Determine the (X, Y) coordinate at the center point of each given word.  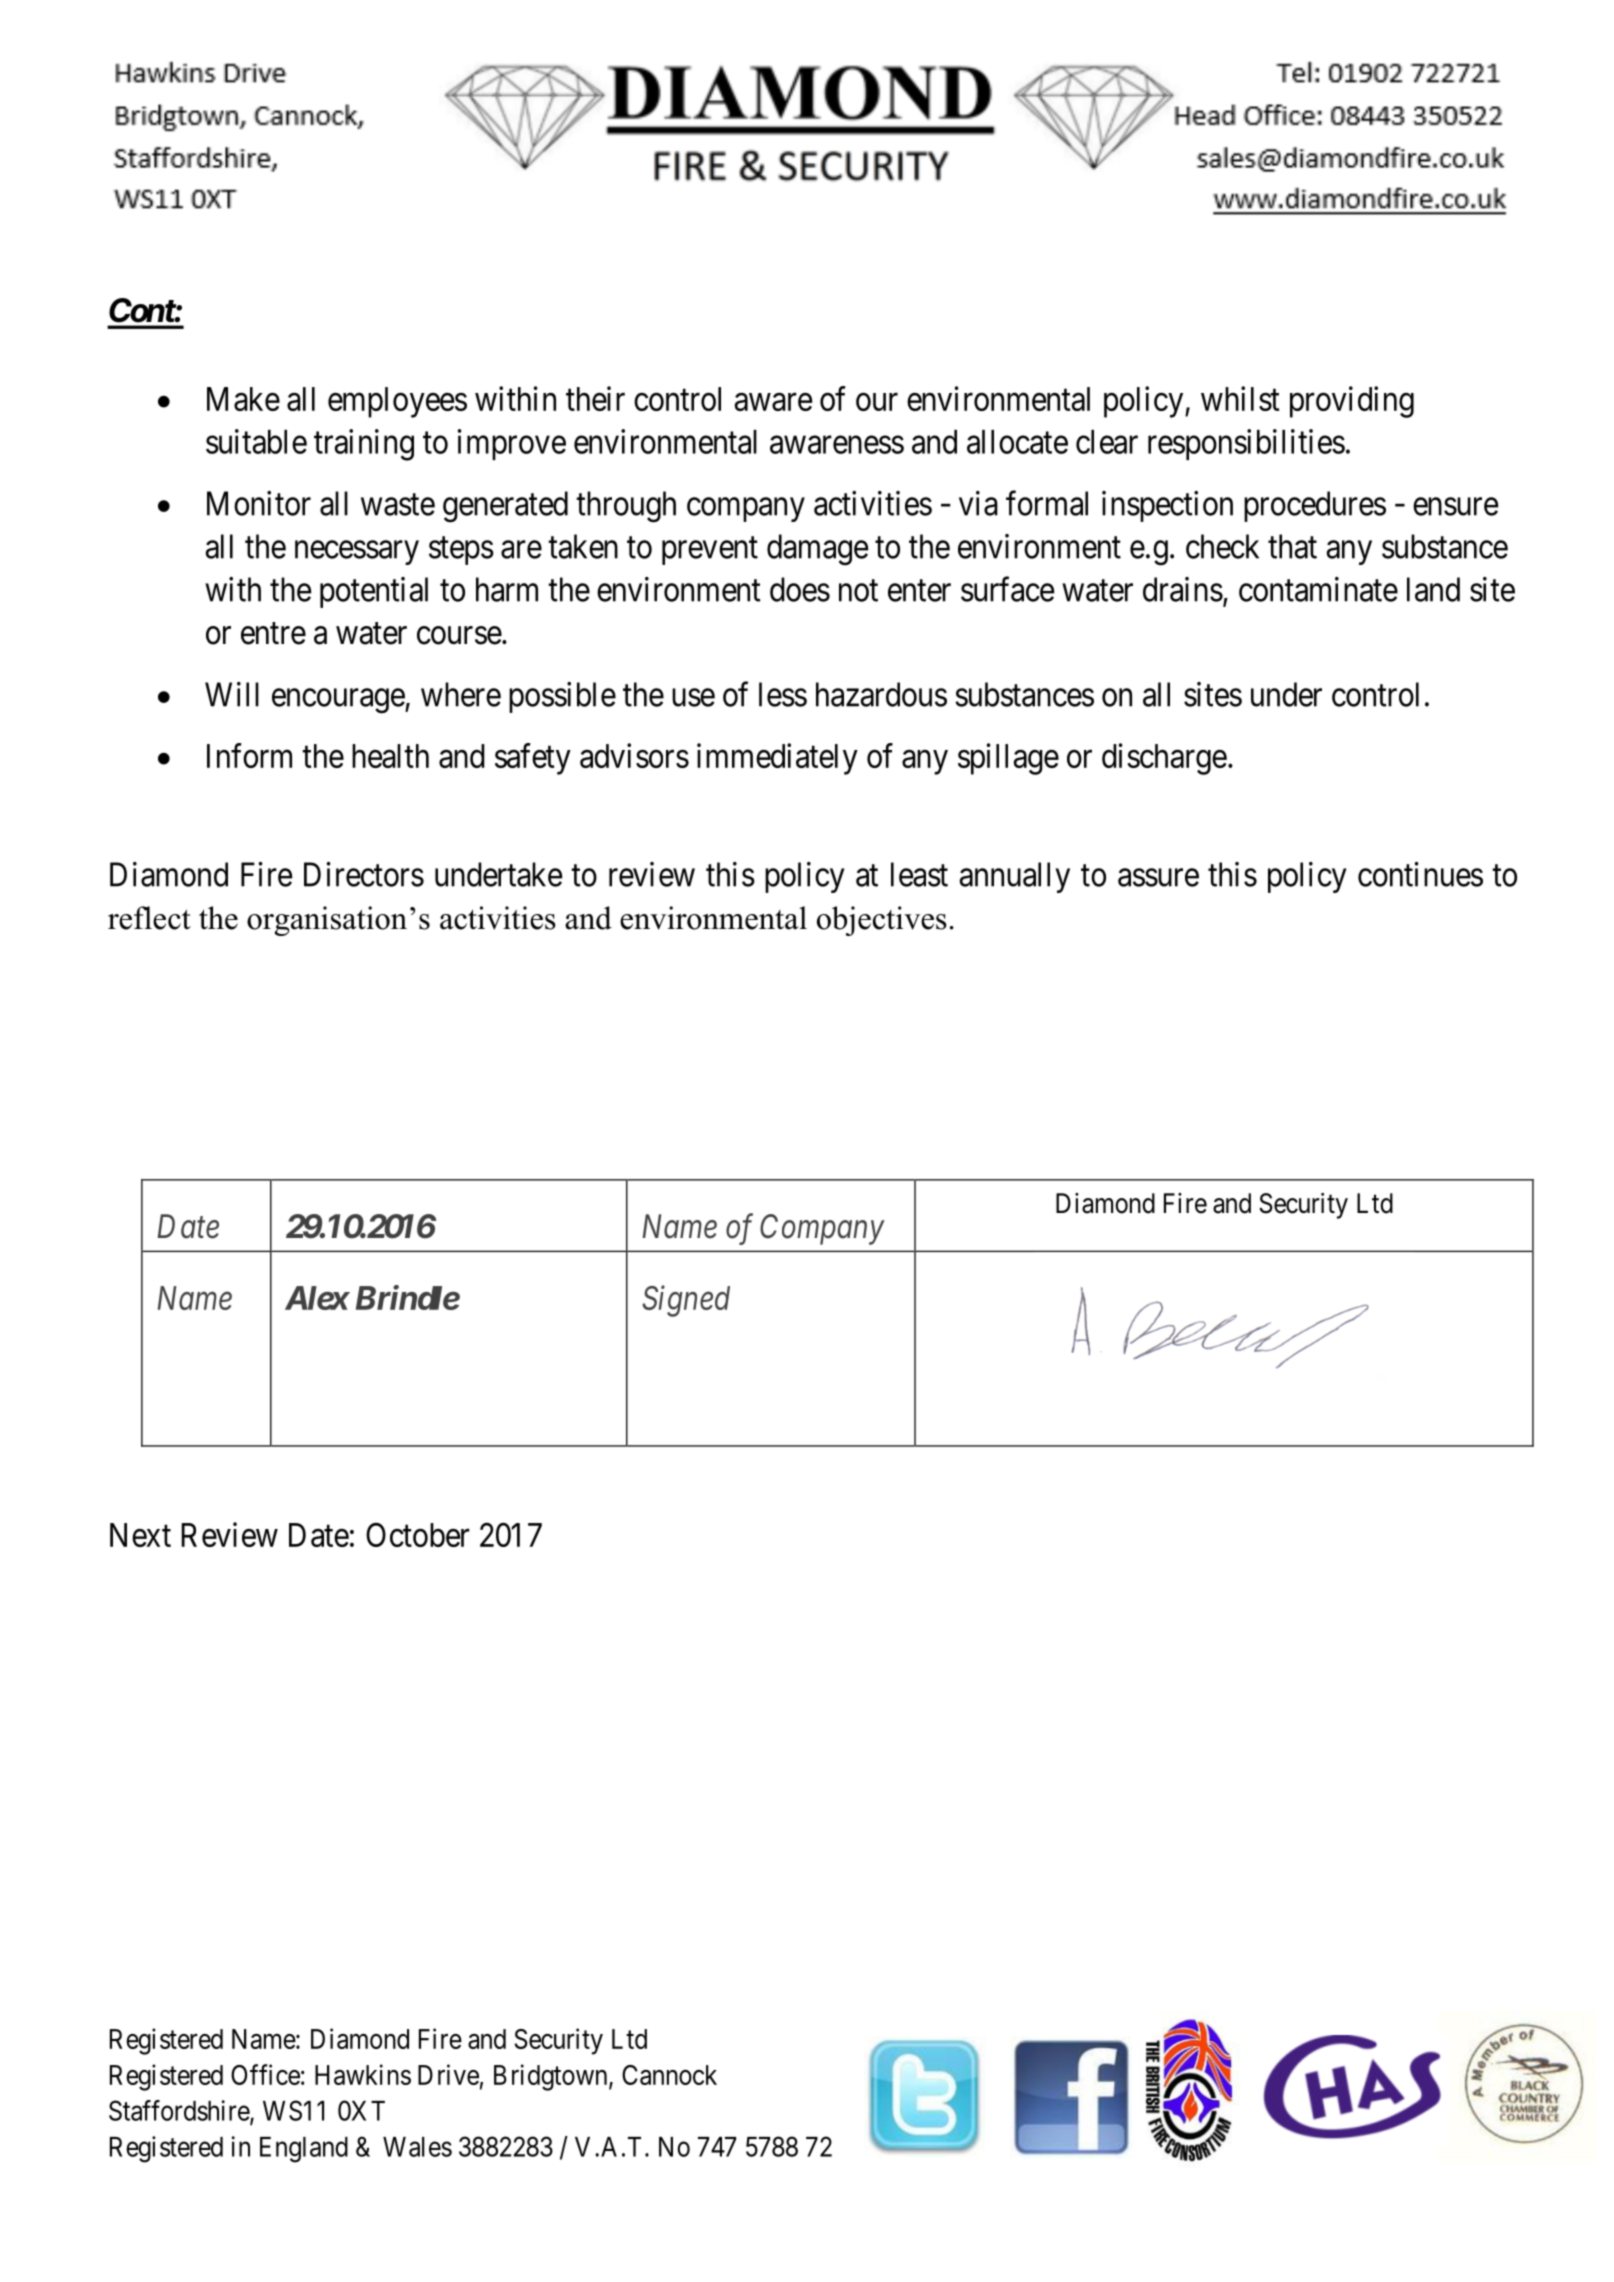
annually (1015, 877)
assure (1158, 878)
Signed (686, 1301)
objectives (882, 921)
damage (817, 550)
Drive (448, 2074)
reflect (149, 918)
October (418, 1535)
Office (265, 2074)
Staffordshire (180, 2111)
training (364, 445)
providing (1352, 402)
